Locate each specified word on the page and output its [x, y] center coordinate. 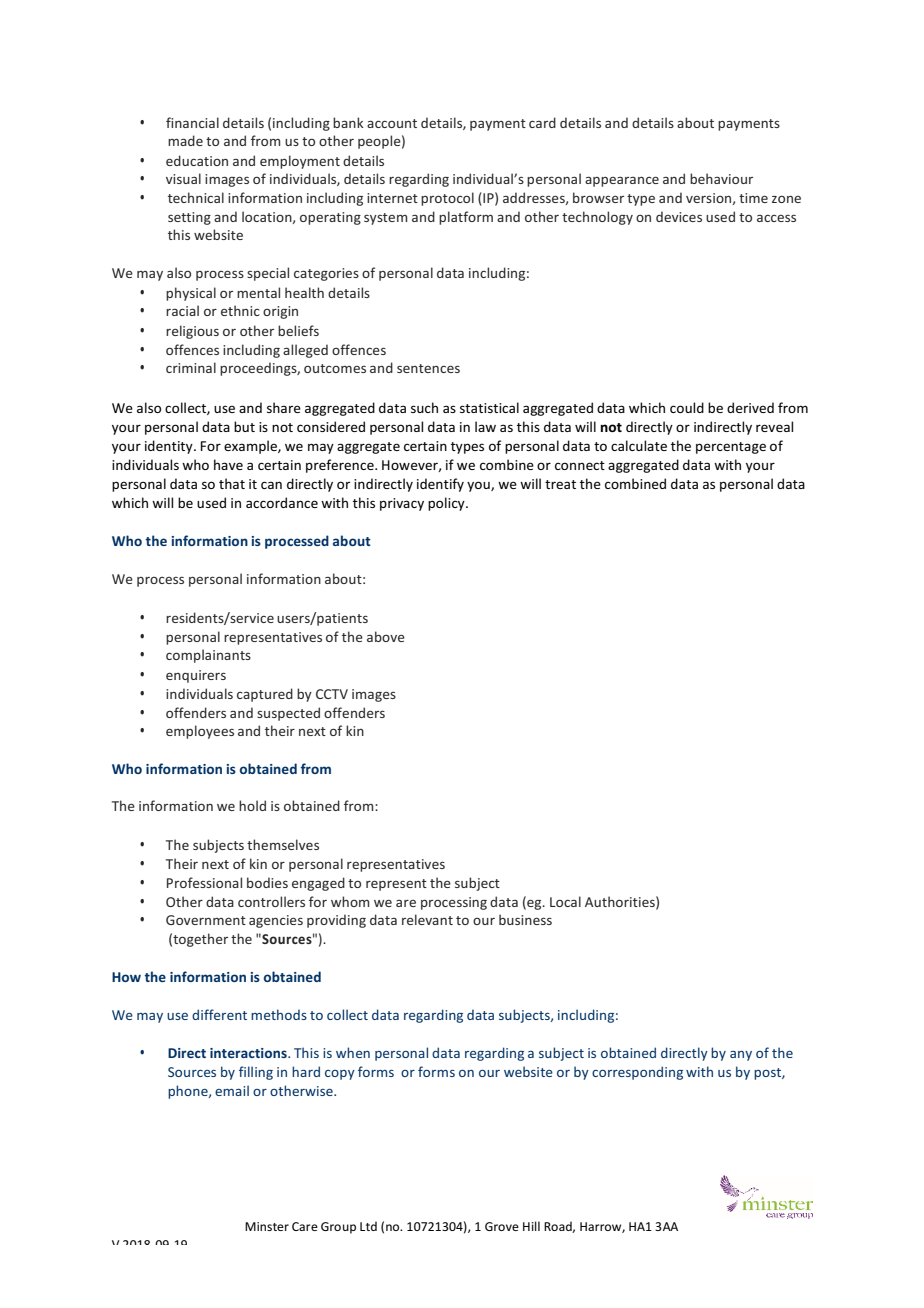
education [197, 160]
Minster [267, 1226]
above [386, 636]
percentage [731, 448]
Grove [502, 1226]
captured [265, 695]
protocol [447, 199]
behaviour [721, 178]
